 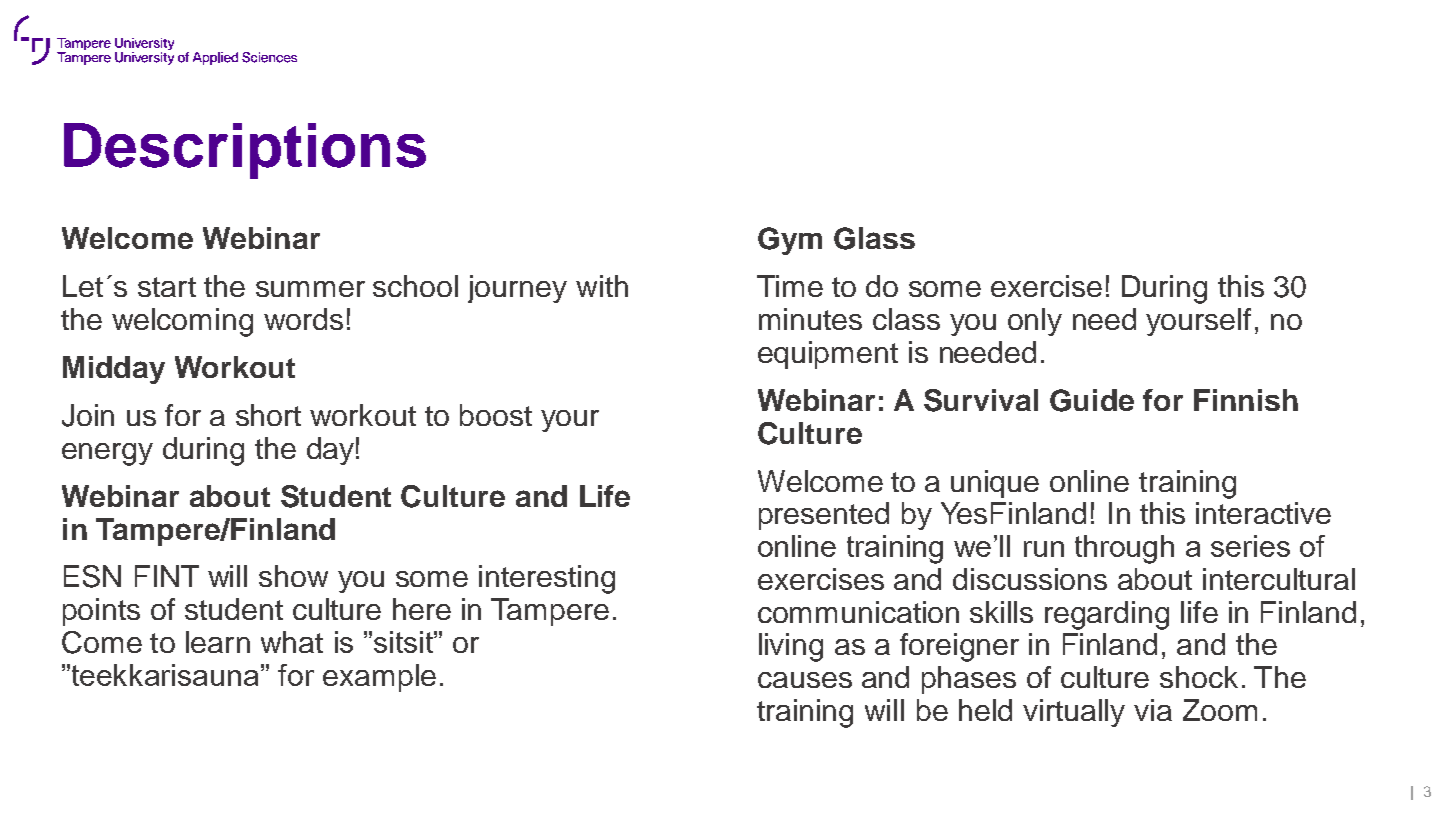 What do you see at coordinates (182, 322) in the screenshot?
I see `welcoming` at bounding box center [182, 322].
